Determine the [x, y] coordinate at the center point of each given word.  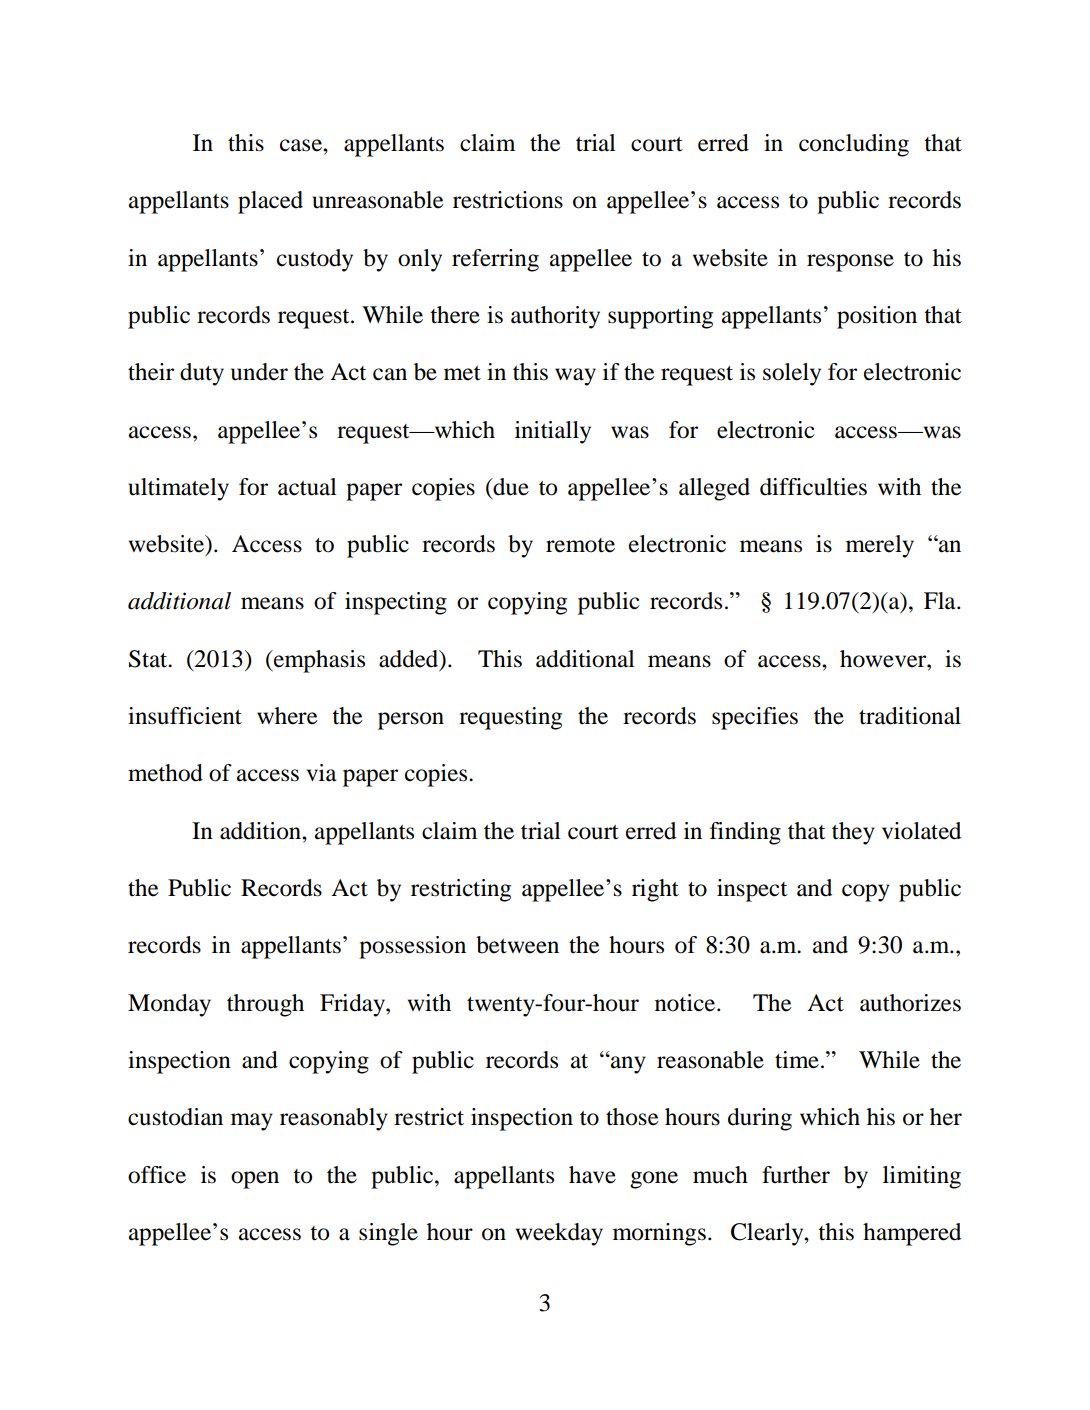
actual [307, 487]
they [853, 833]
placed [270, 202]
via [322, 773]
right [655, 890]
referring [495, 260]
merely [880, 546]
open [255, 1180]
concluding [854, 145]
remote [580, 545]
